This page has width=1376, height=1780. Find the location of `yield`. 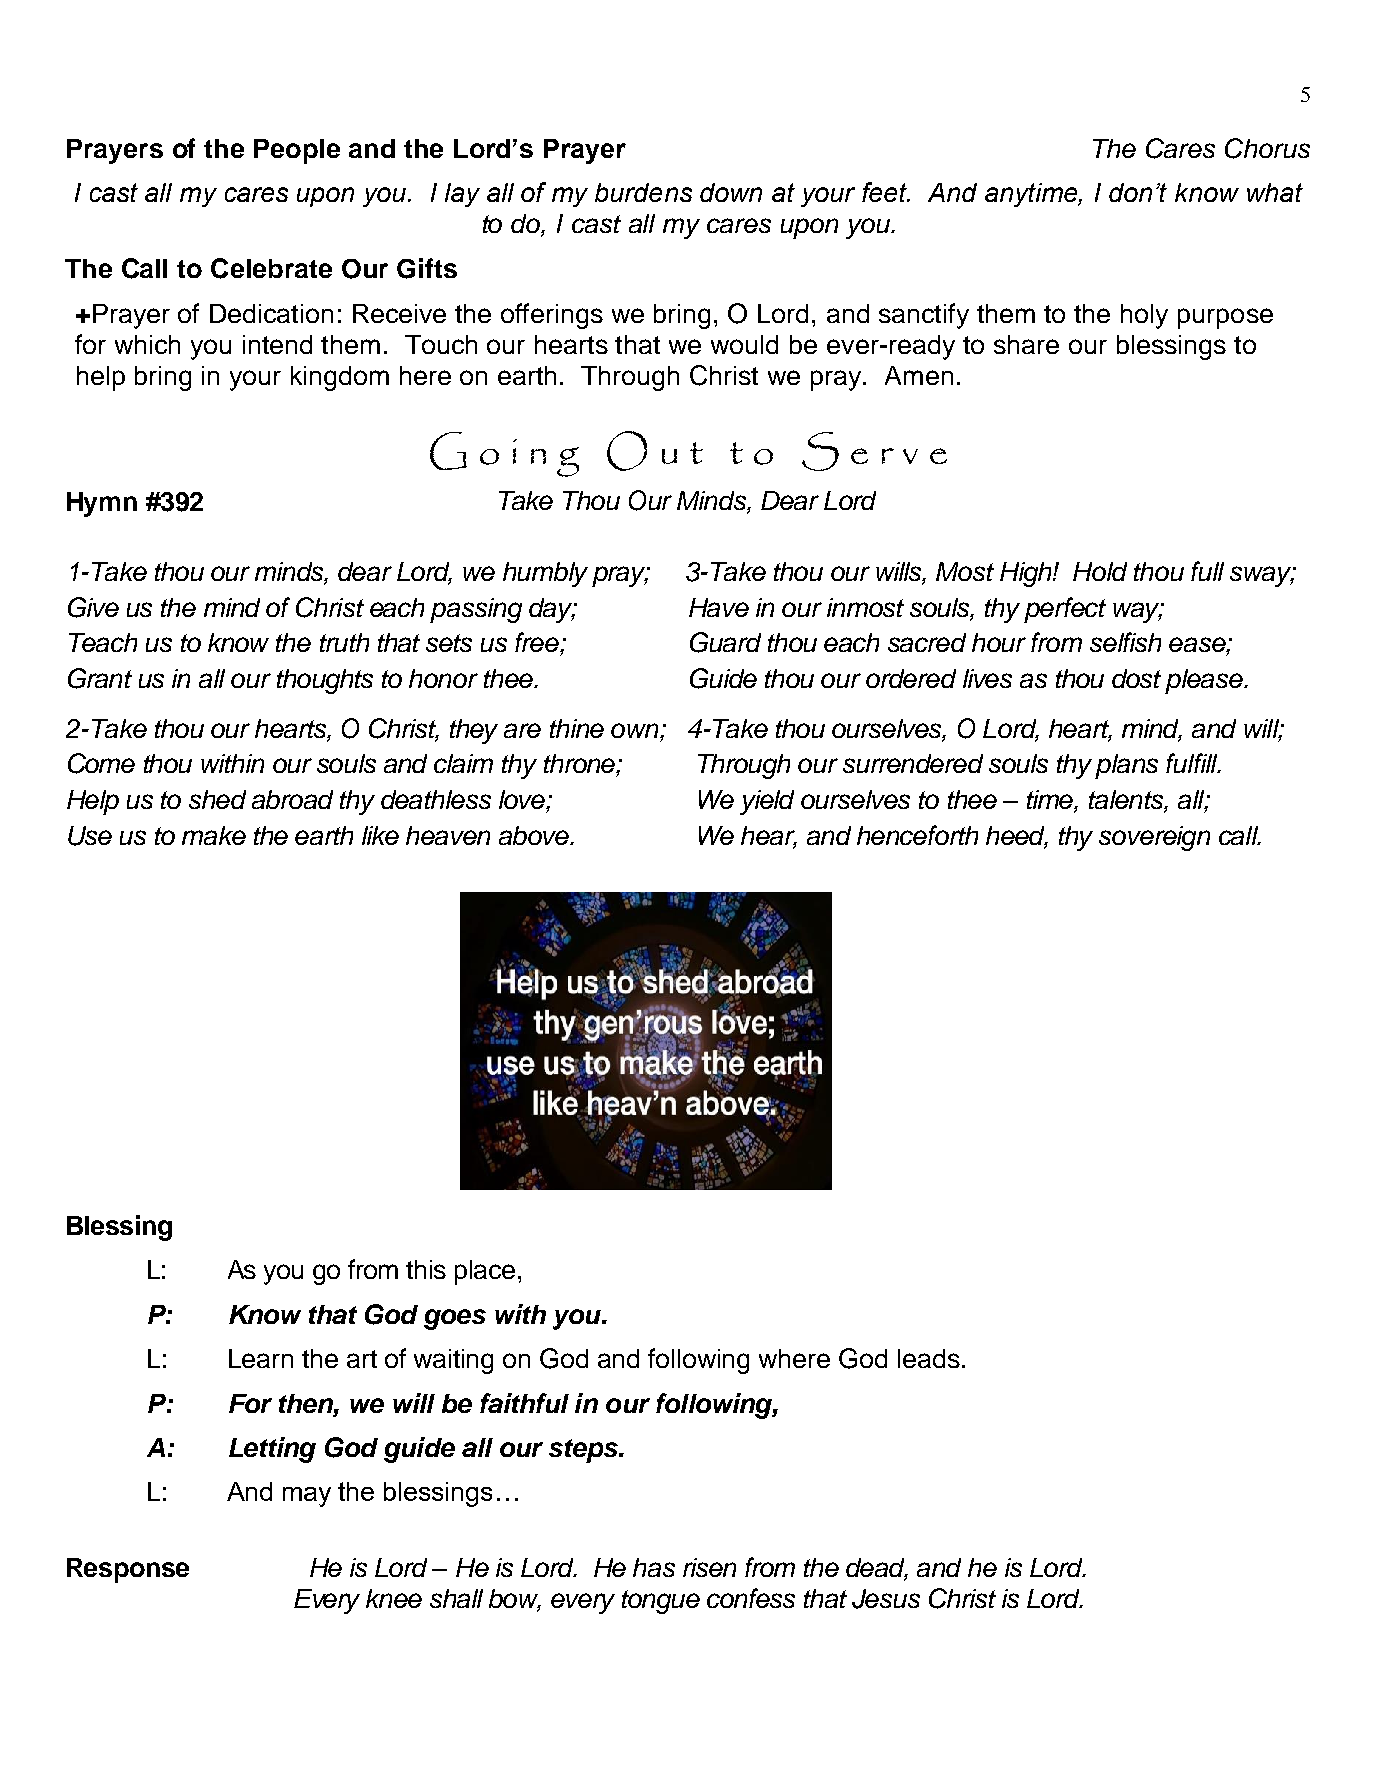

yield is located at coordinates (767, 802).
